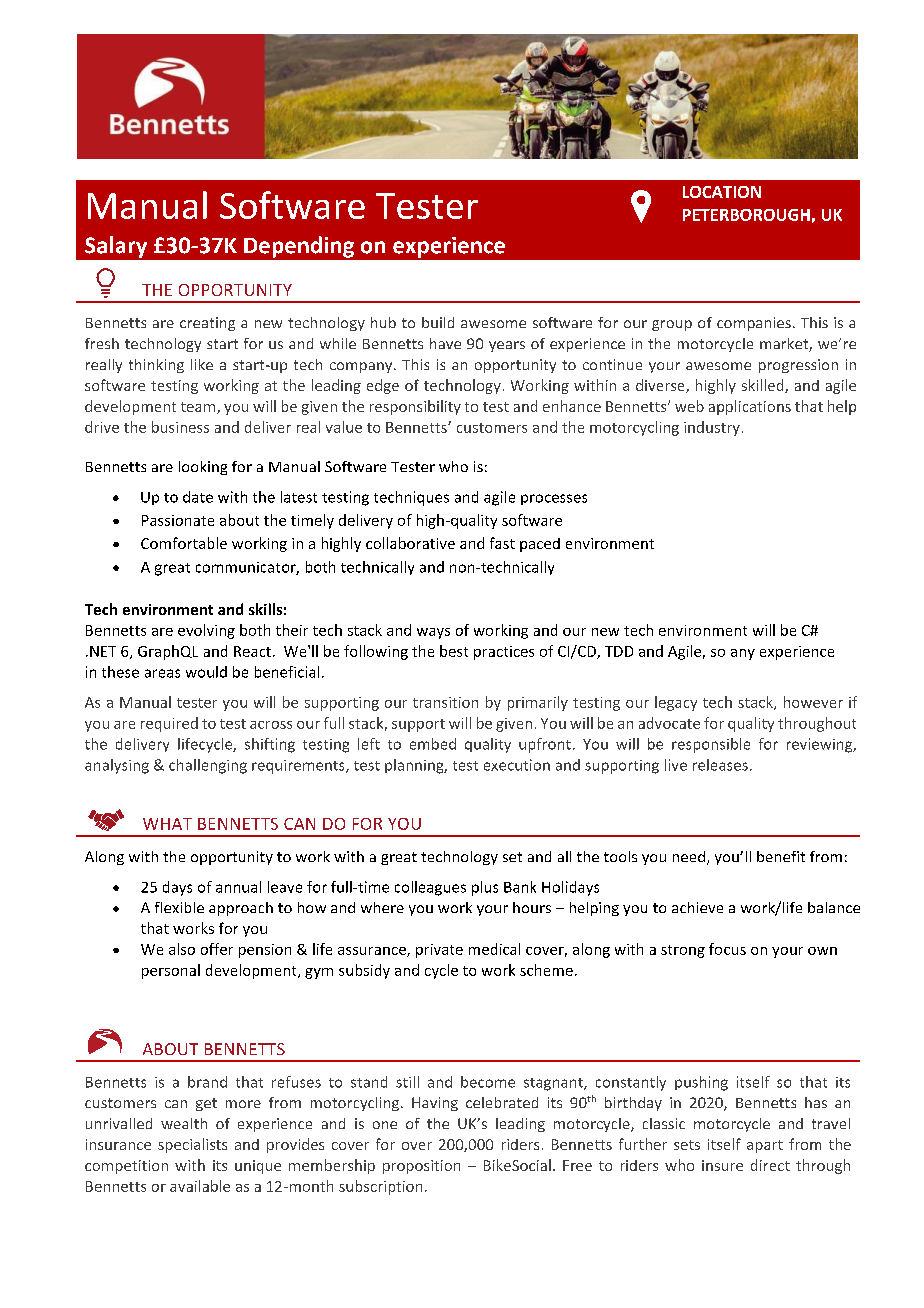  I want to click on apart, so click(765, 1146).
